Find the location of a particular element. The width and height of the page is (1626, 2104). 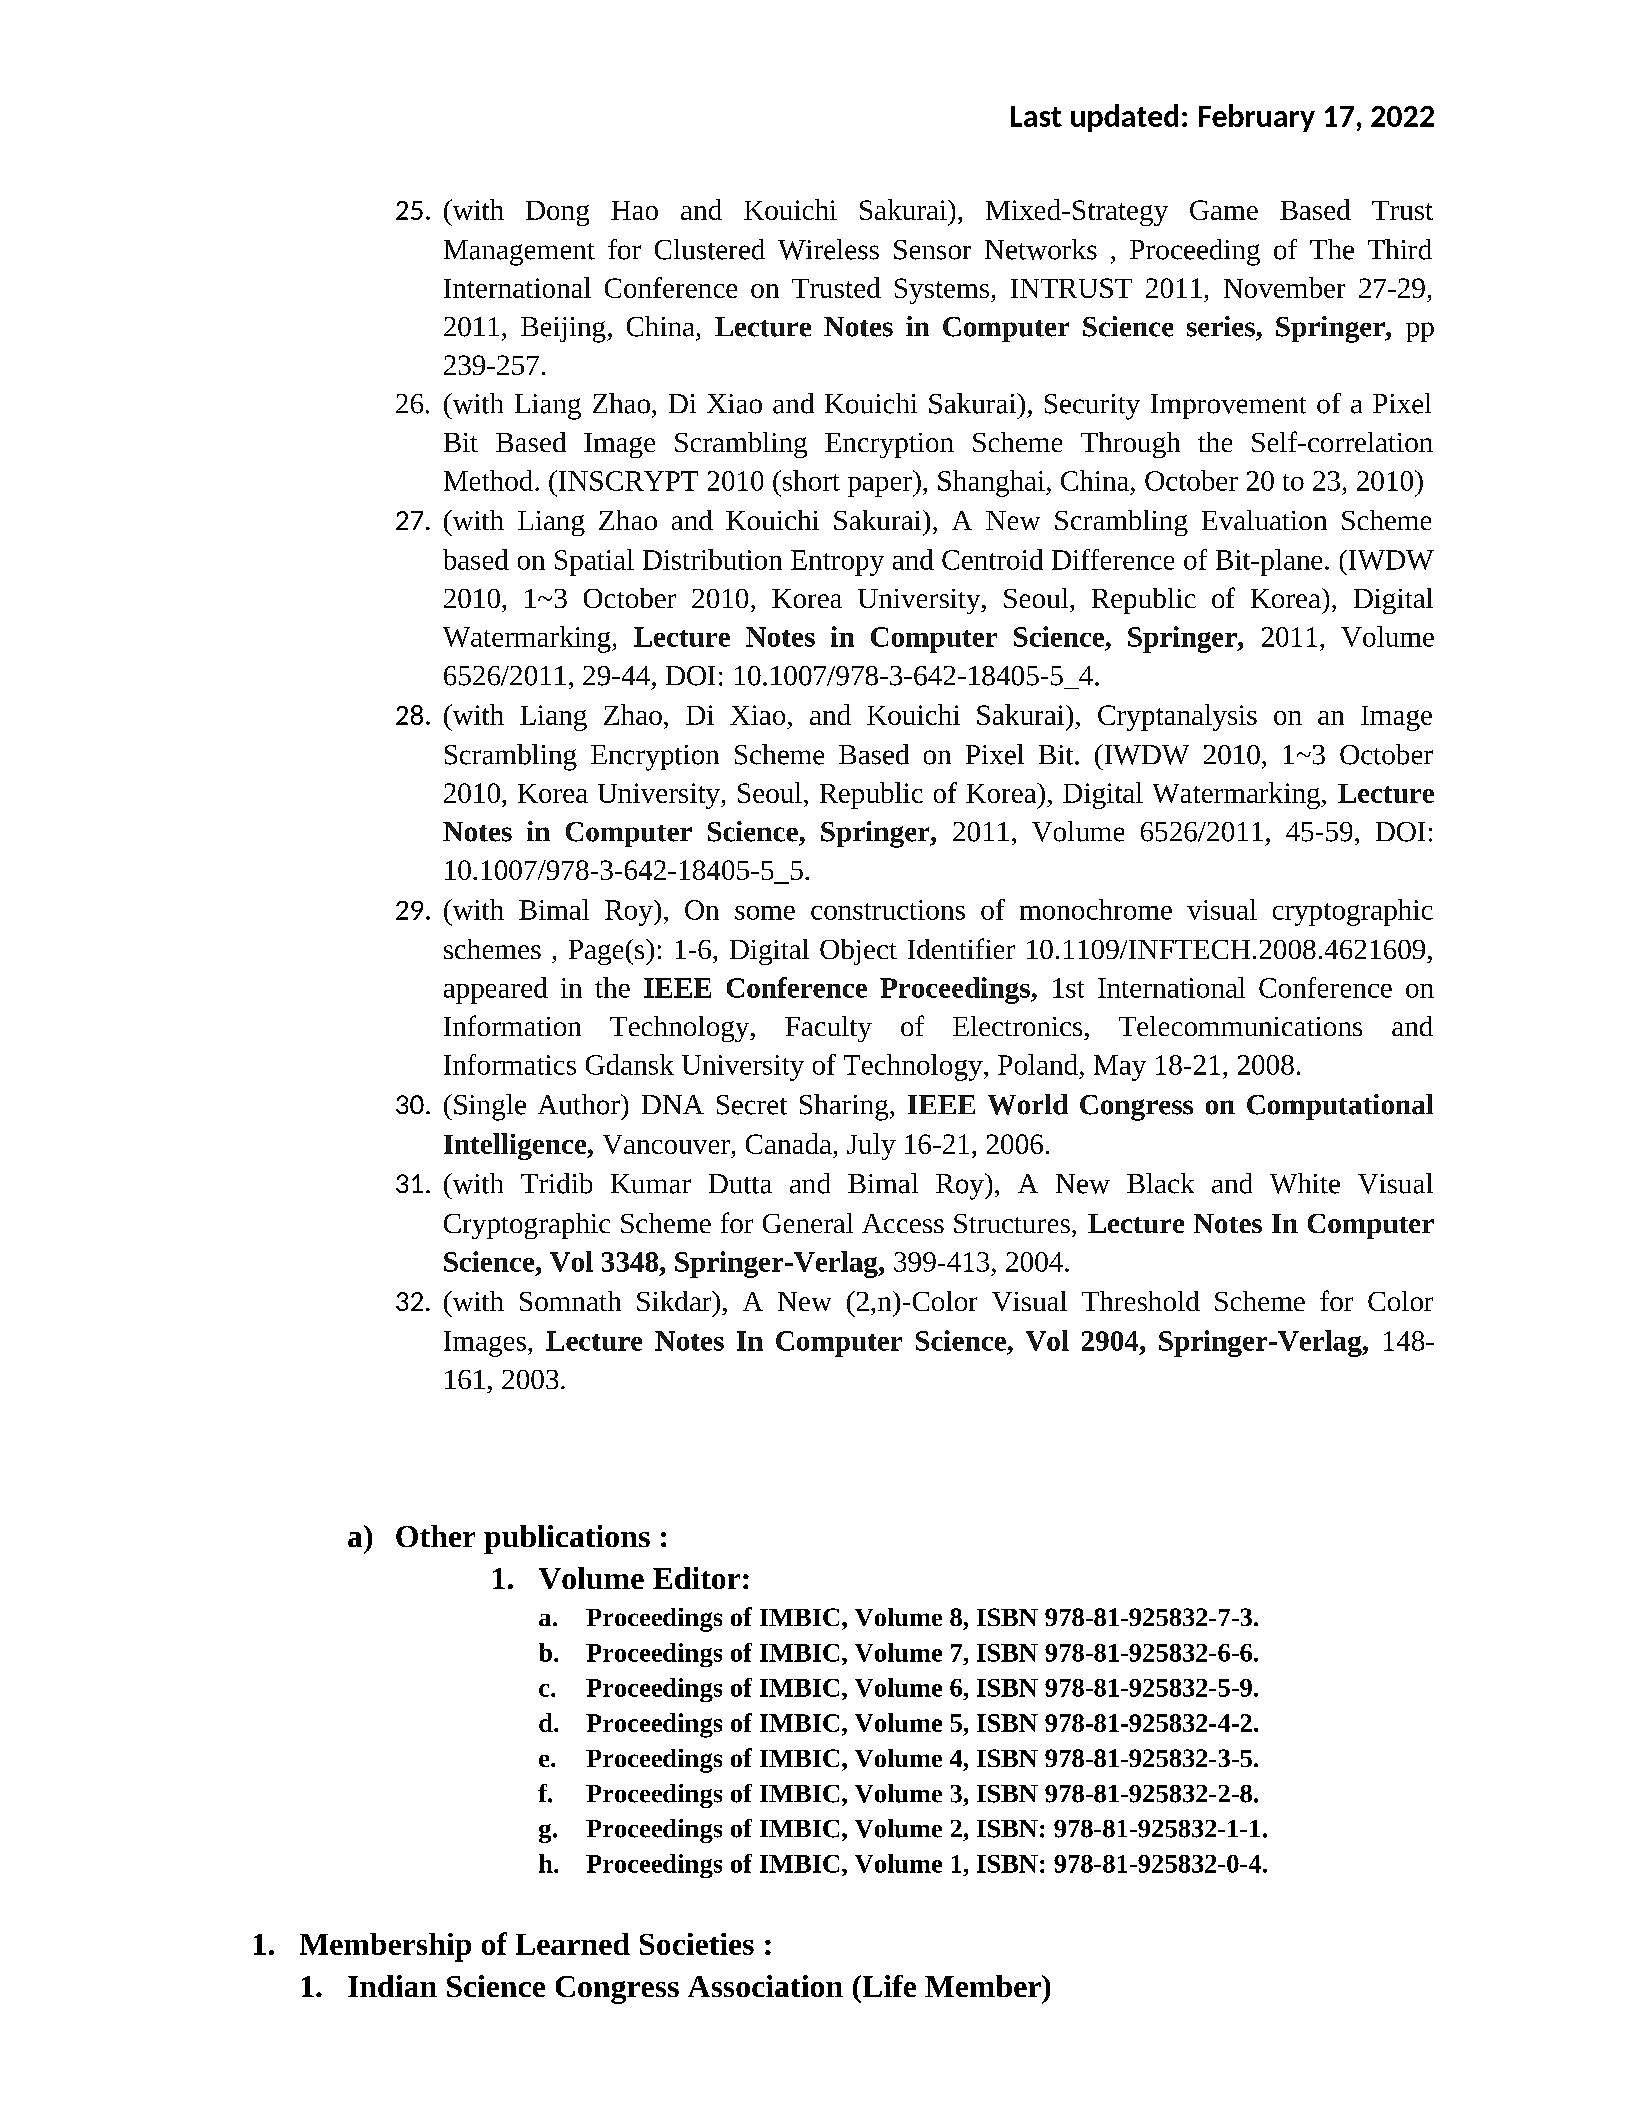

Faculty is located at coordinates (828, 1029).
